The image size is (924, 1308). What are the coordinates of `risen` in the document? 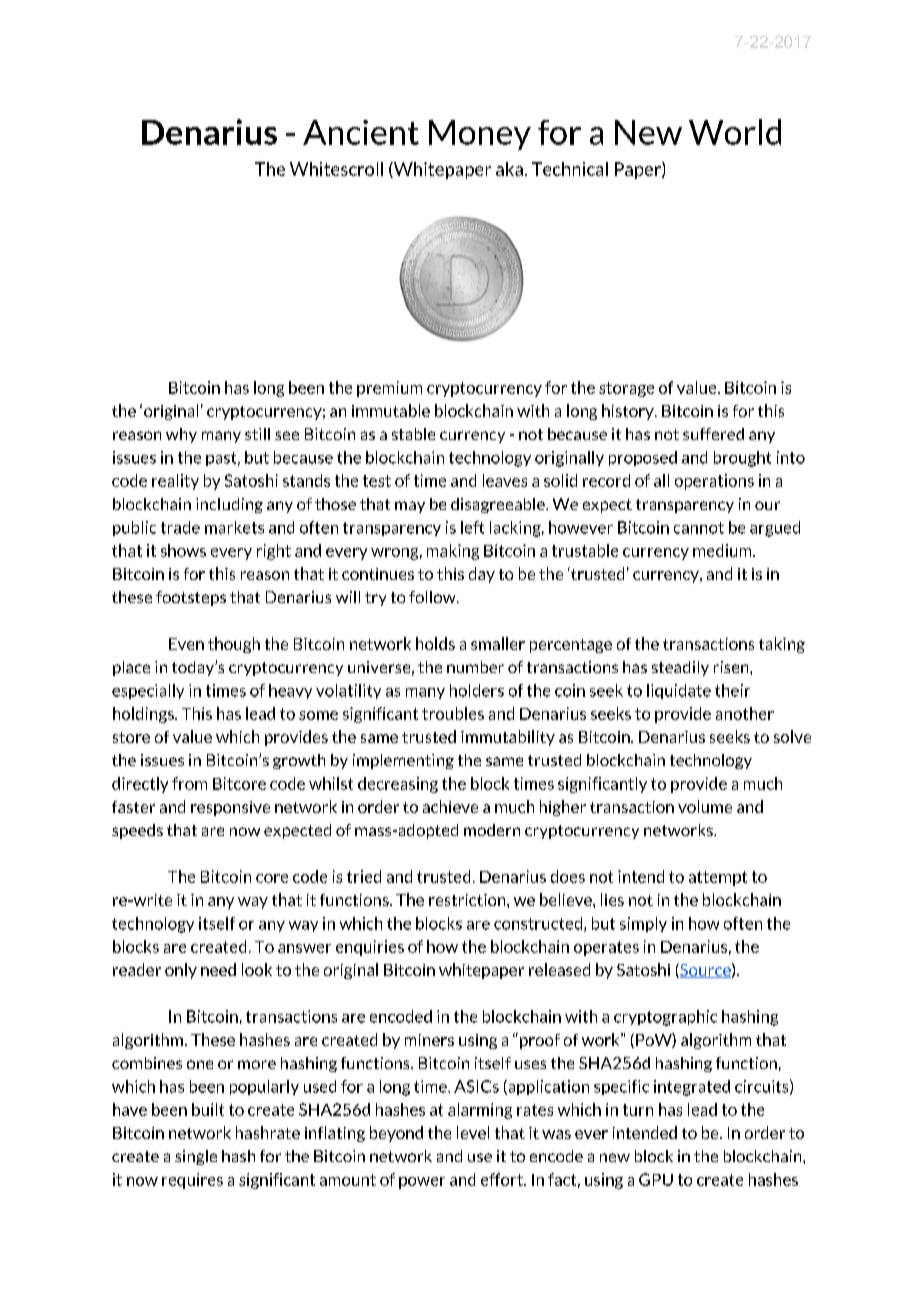 It's located at (732, 667).
